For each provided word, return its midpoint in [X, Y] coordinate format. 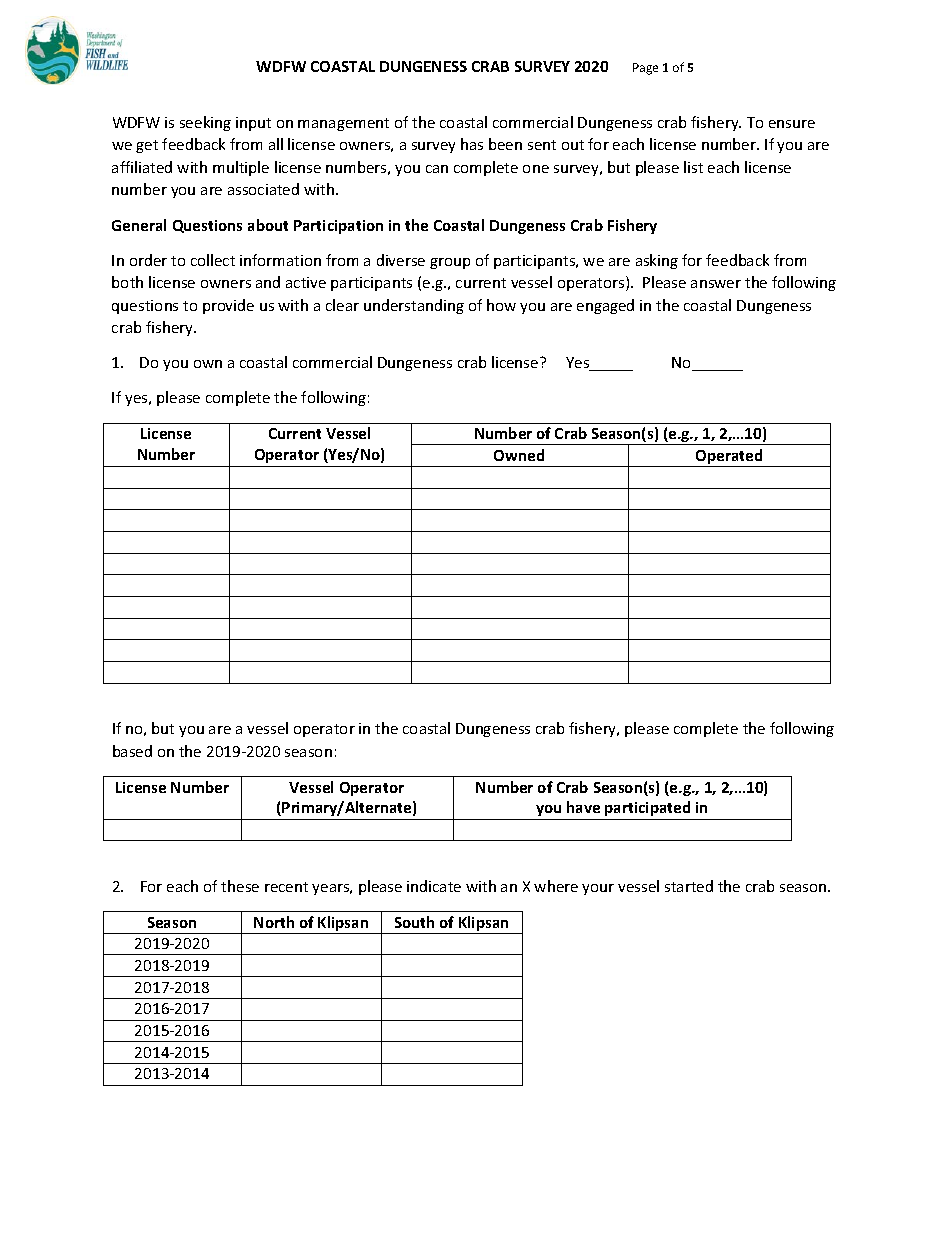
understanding [414, 306]
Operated [729, 458]
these [240, 886]
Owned [519, 455]
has [472, 144]
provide [228, 306]
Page [645, 69]
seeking [205, 123]
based [132, 751]
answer [716, 284]
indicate [434, 886]
